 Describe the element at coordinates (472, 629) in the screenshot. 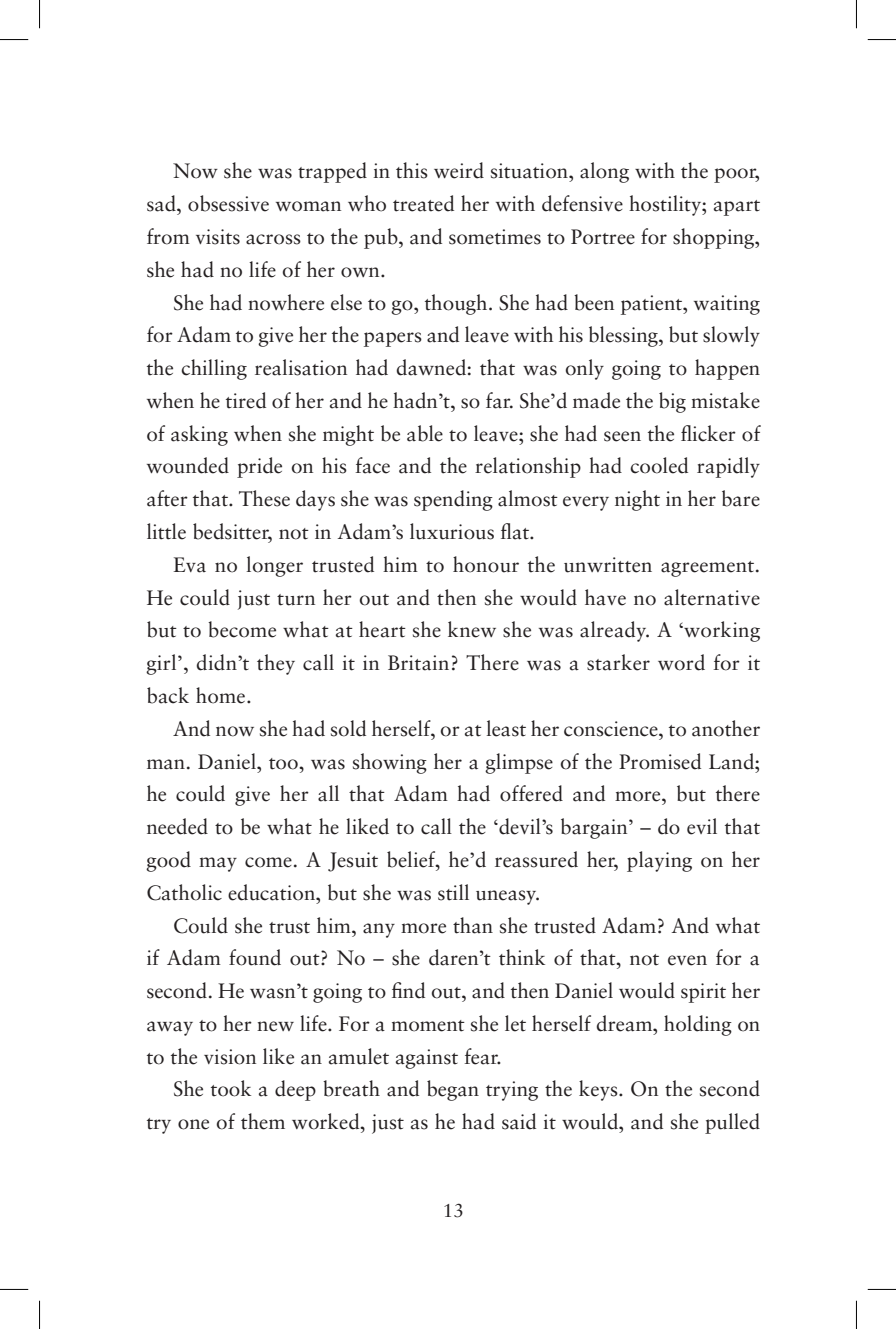

I see `knew` at that location.
